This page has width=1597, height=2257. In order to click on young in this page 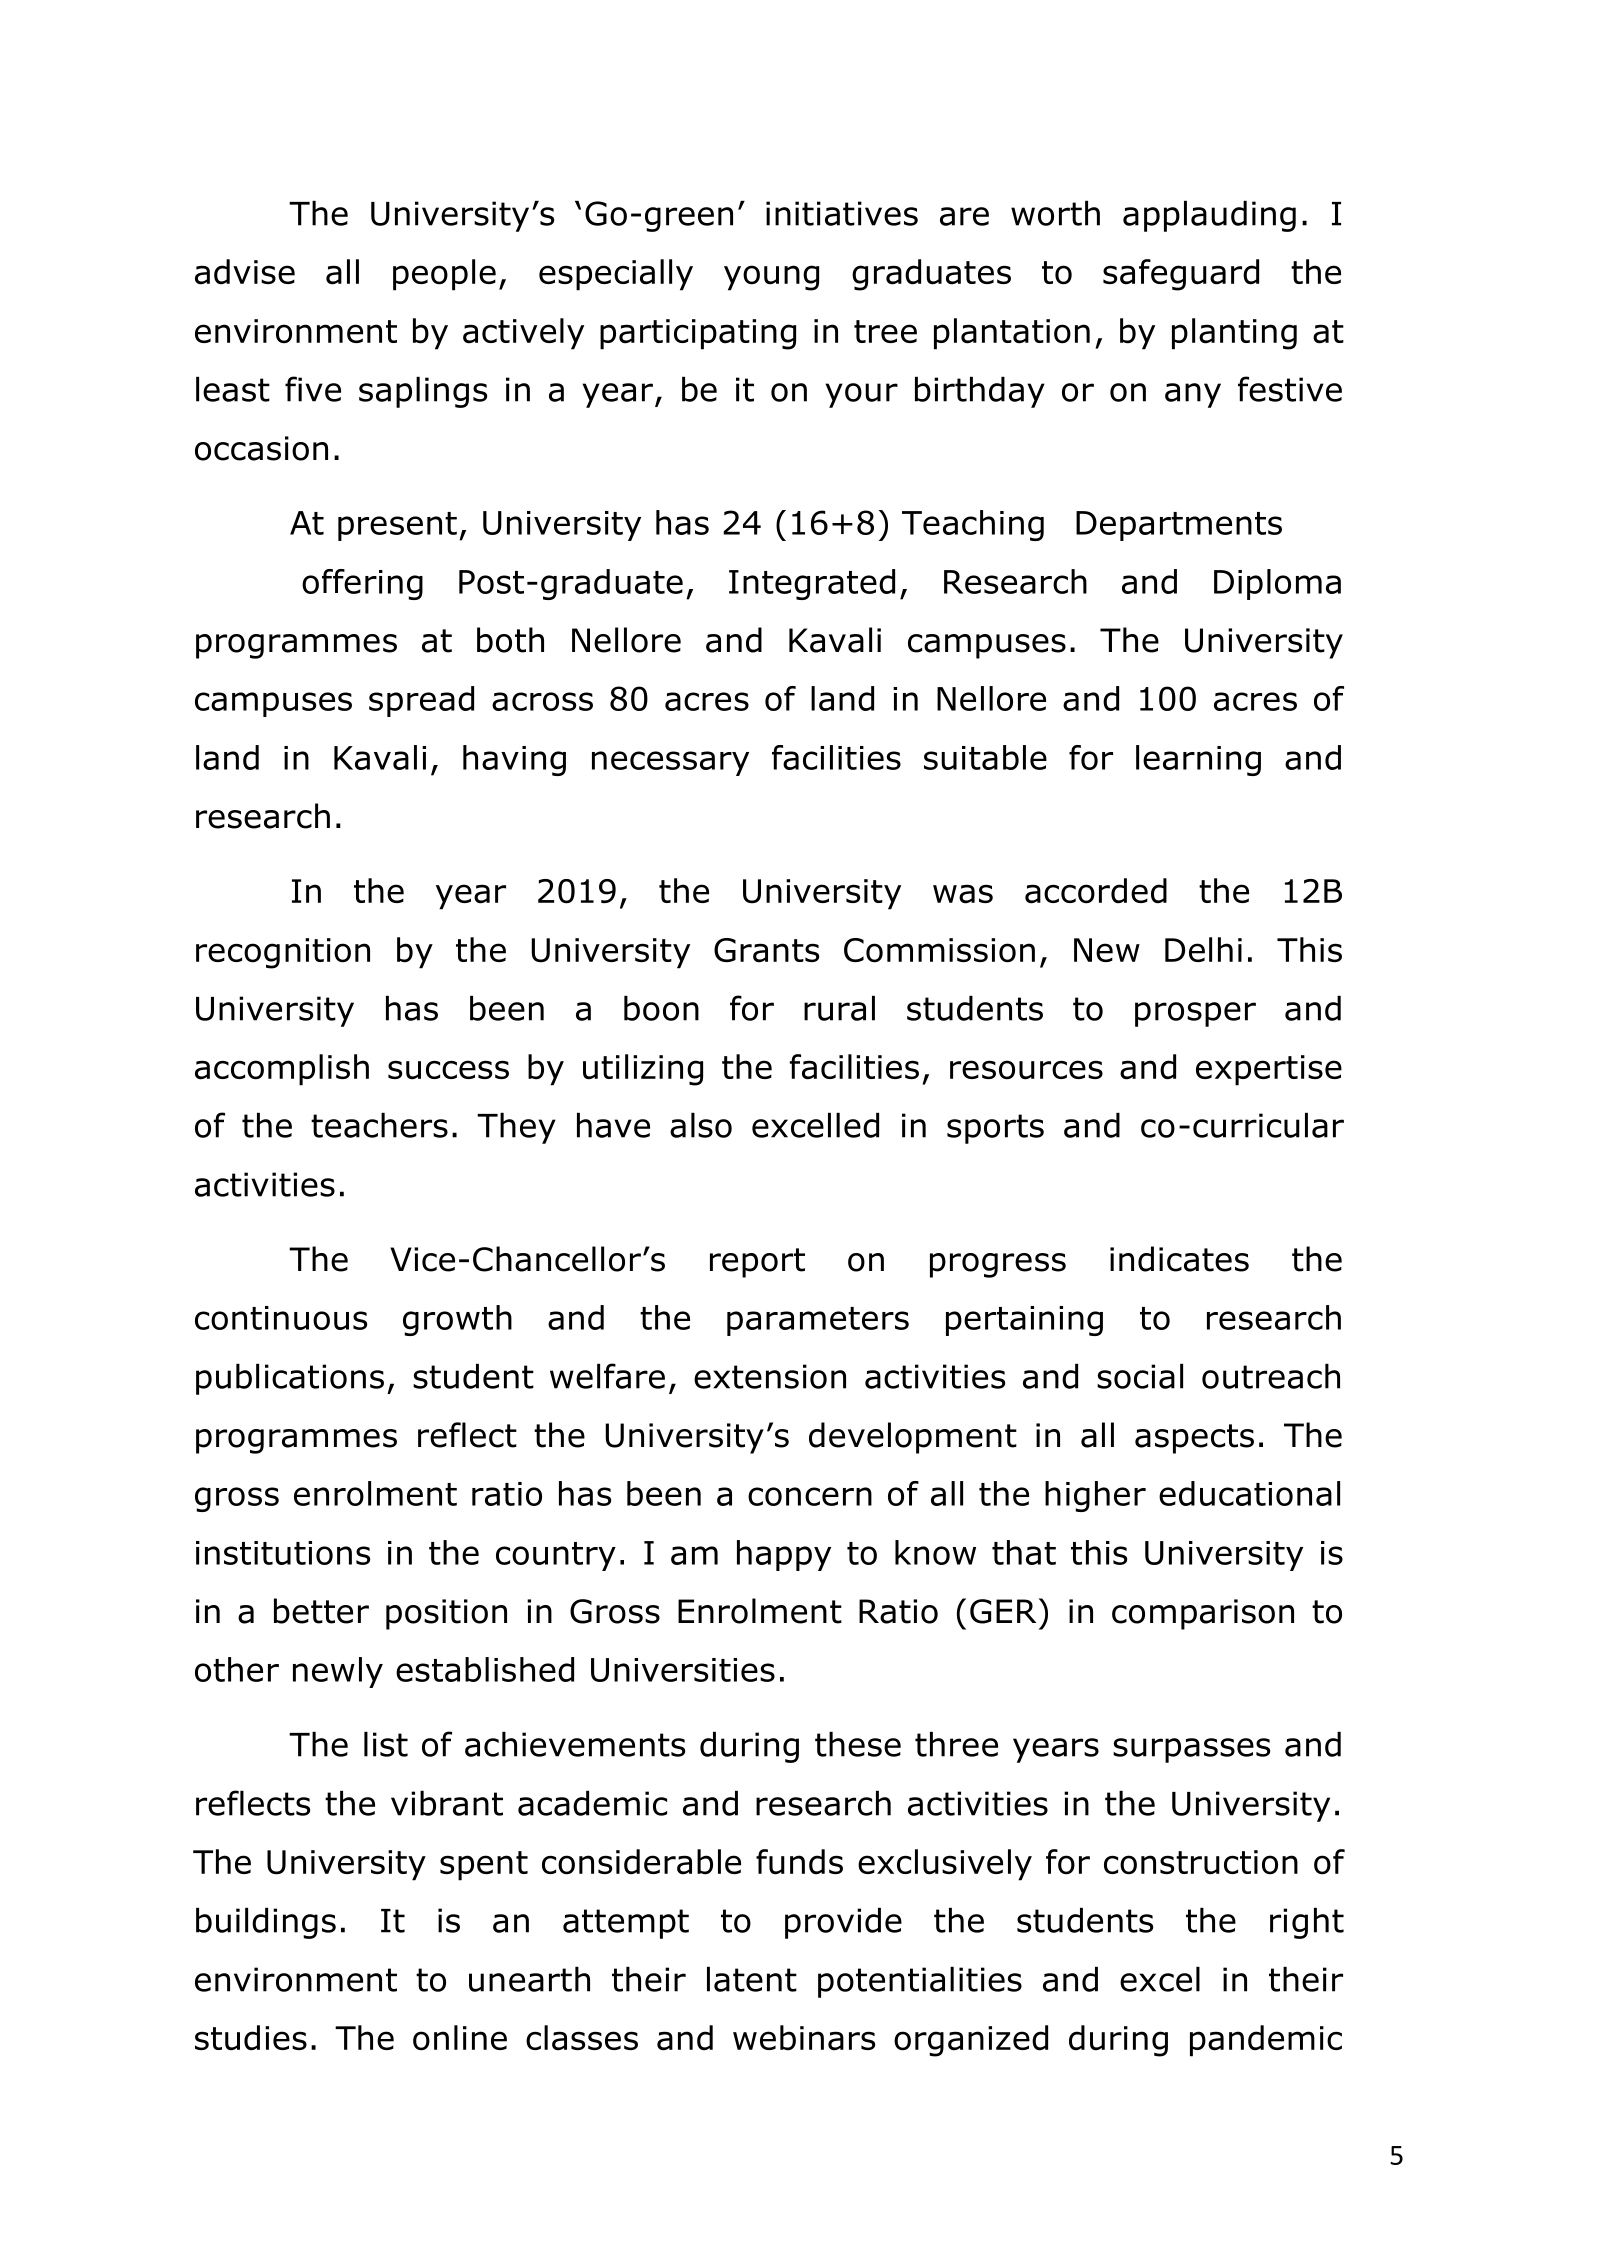, I will do `click(771, 278)`.
